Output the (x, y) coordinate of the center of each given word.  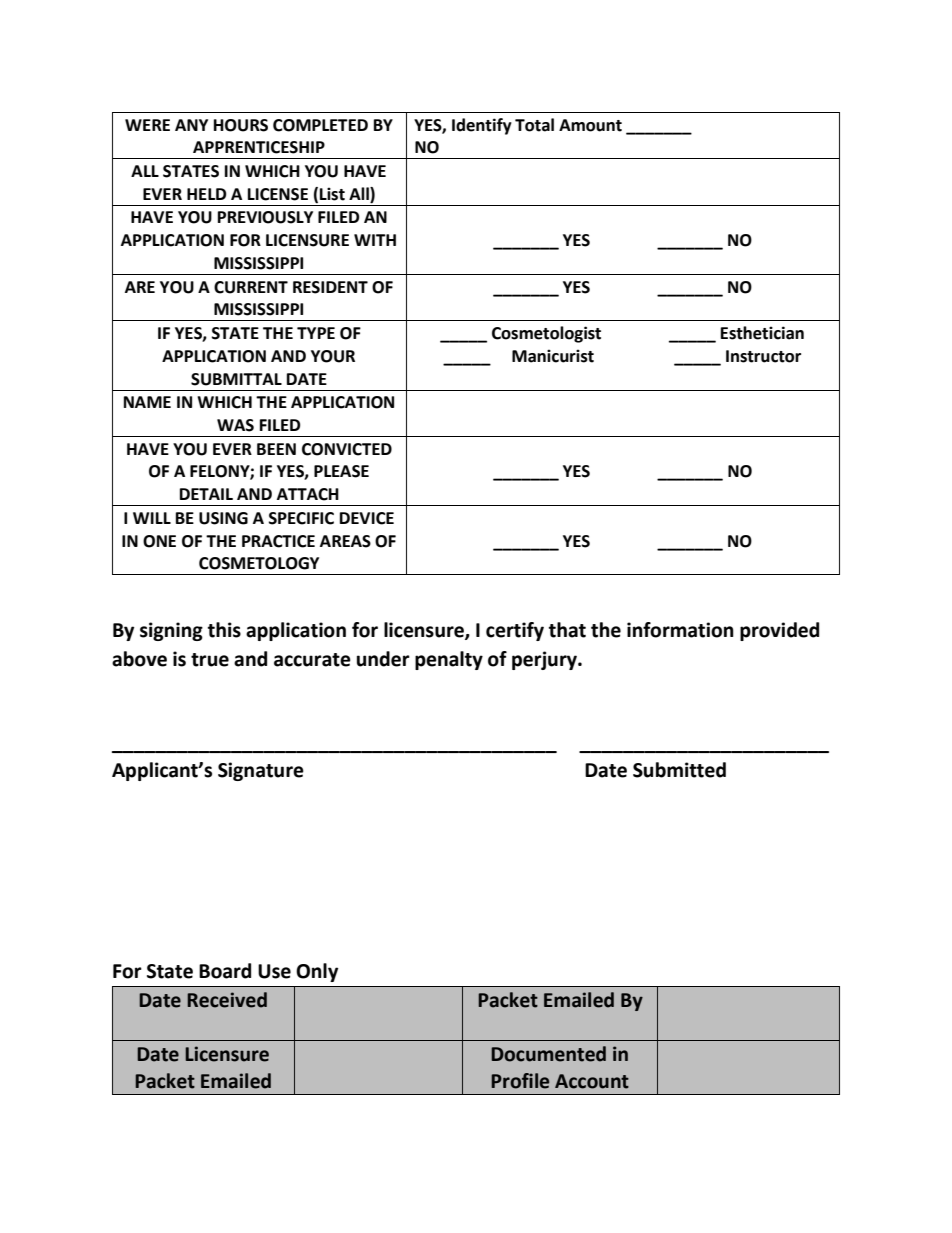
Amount (590, 125)
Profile (520, 1081)
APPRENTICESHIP (259, 147)
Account (592, 1081)
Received (227, 1000)
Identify (482, 126)
